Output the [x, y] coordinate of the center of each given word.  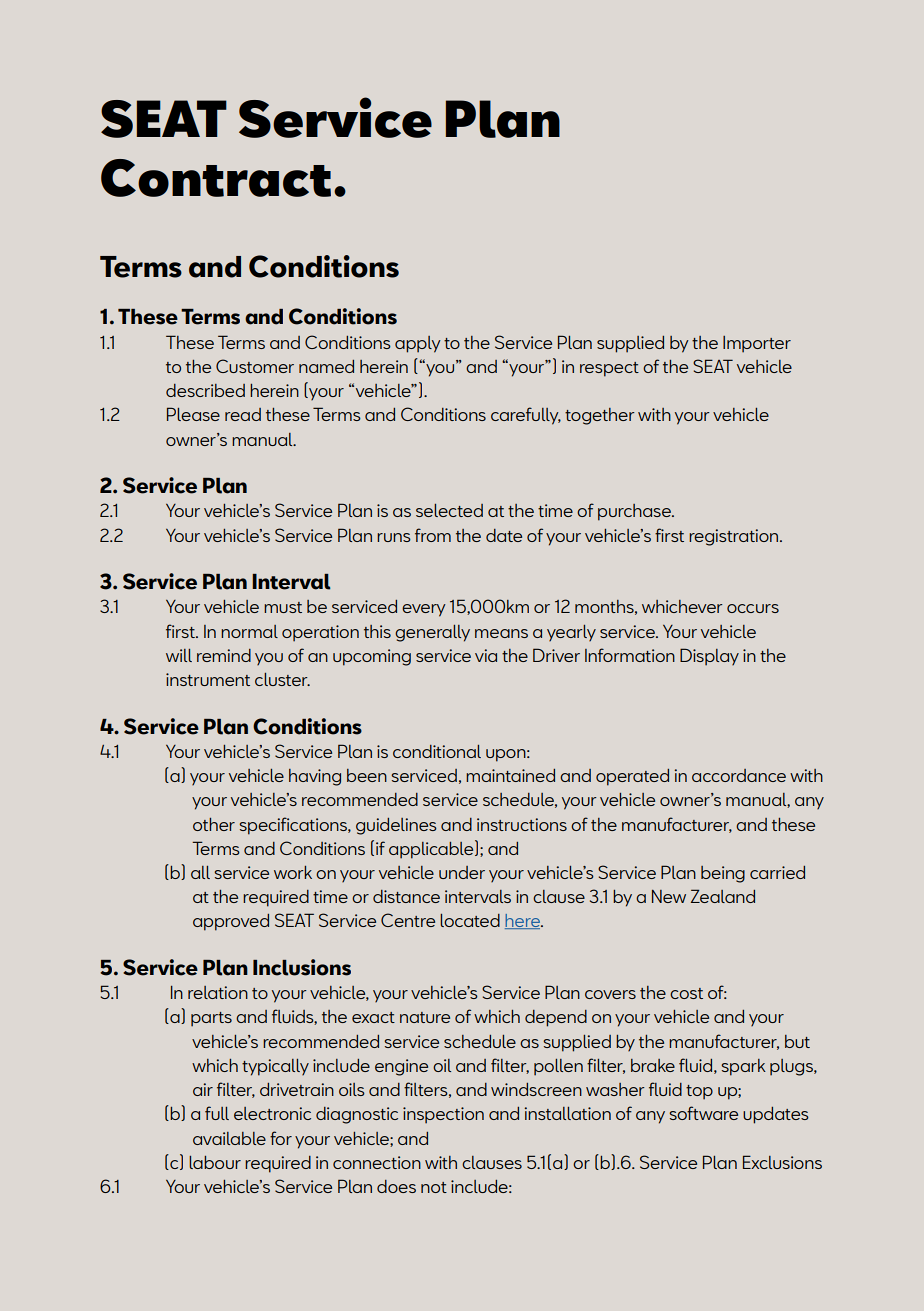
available [229, 1138]
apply [418, 344]
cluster [282, 679]
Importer [757, 344]
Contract [216, 178]
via [486, 655]
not [434, 1187]
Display [709, 657]
